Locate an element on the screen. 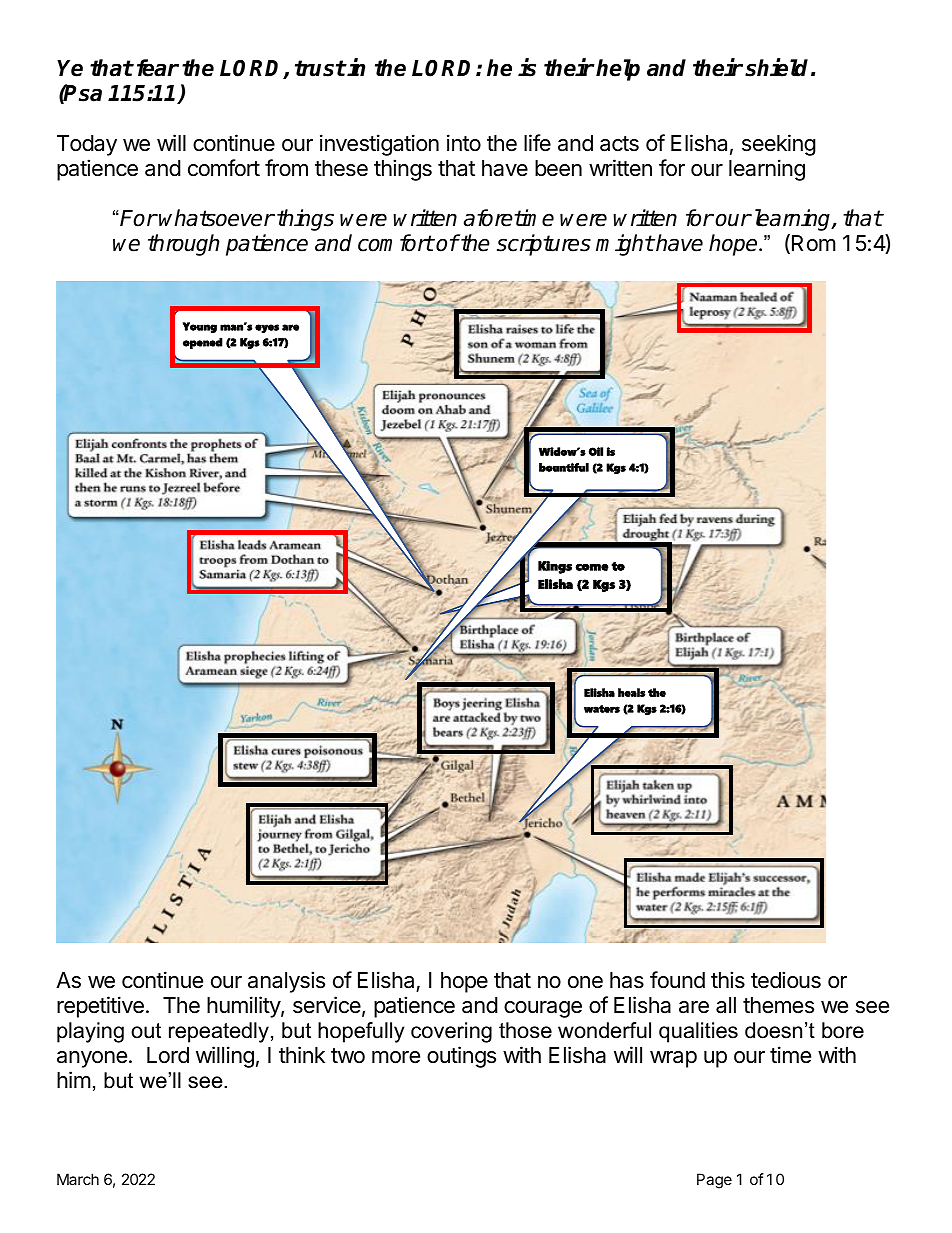 The height and width of the screenshot is (1233, 952). heals is located at coordinates (631, 692).
